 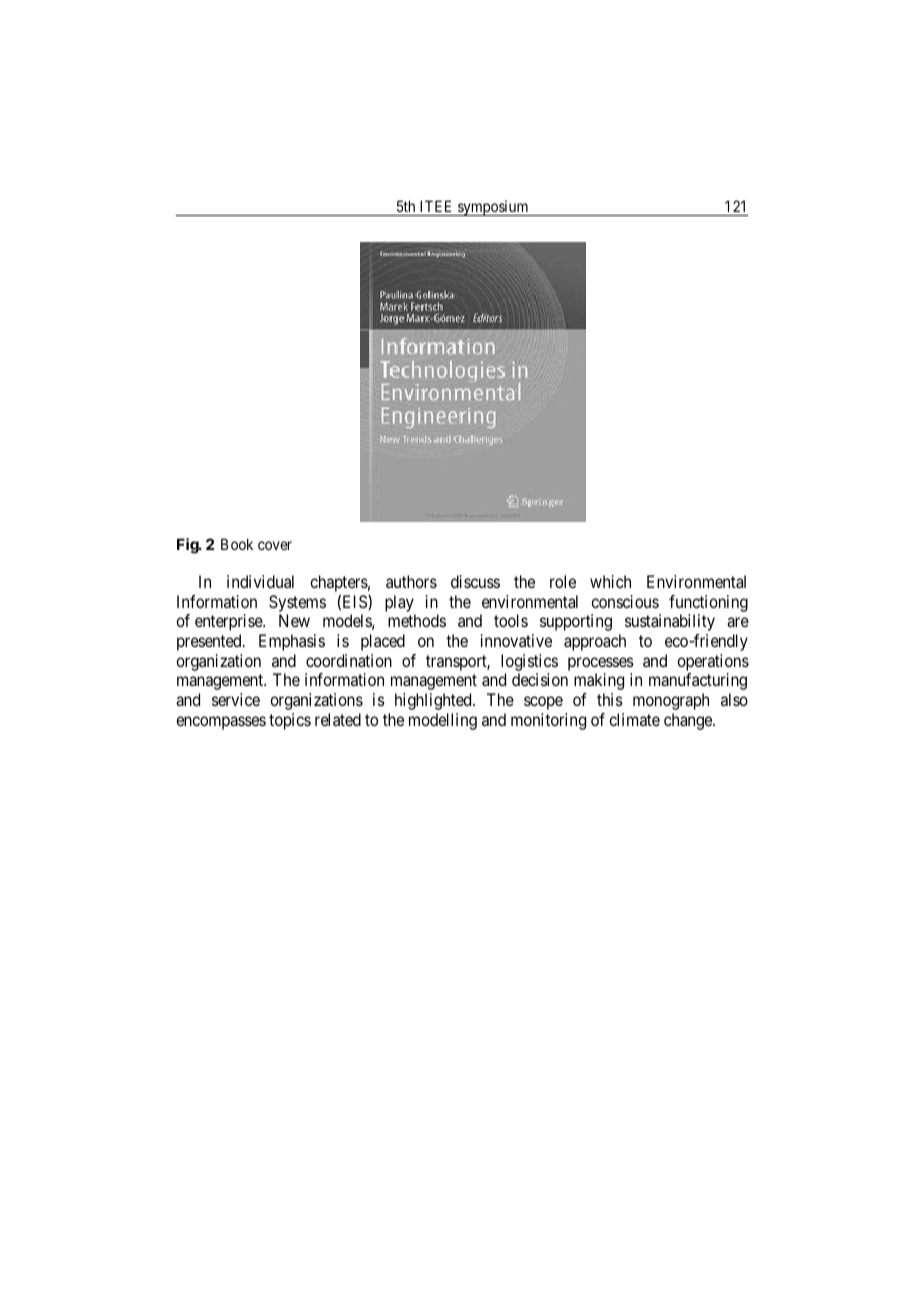 What do you see at coordinates (275, 545) in the page?
I see `cover` at bounding box center [275, 545].
